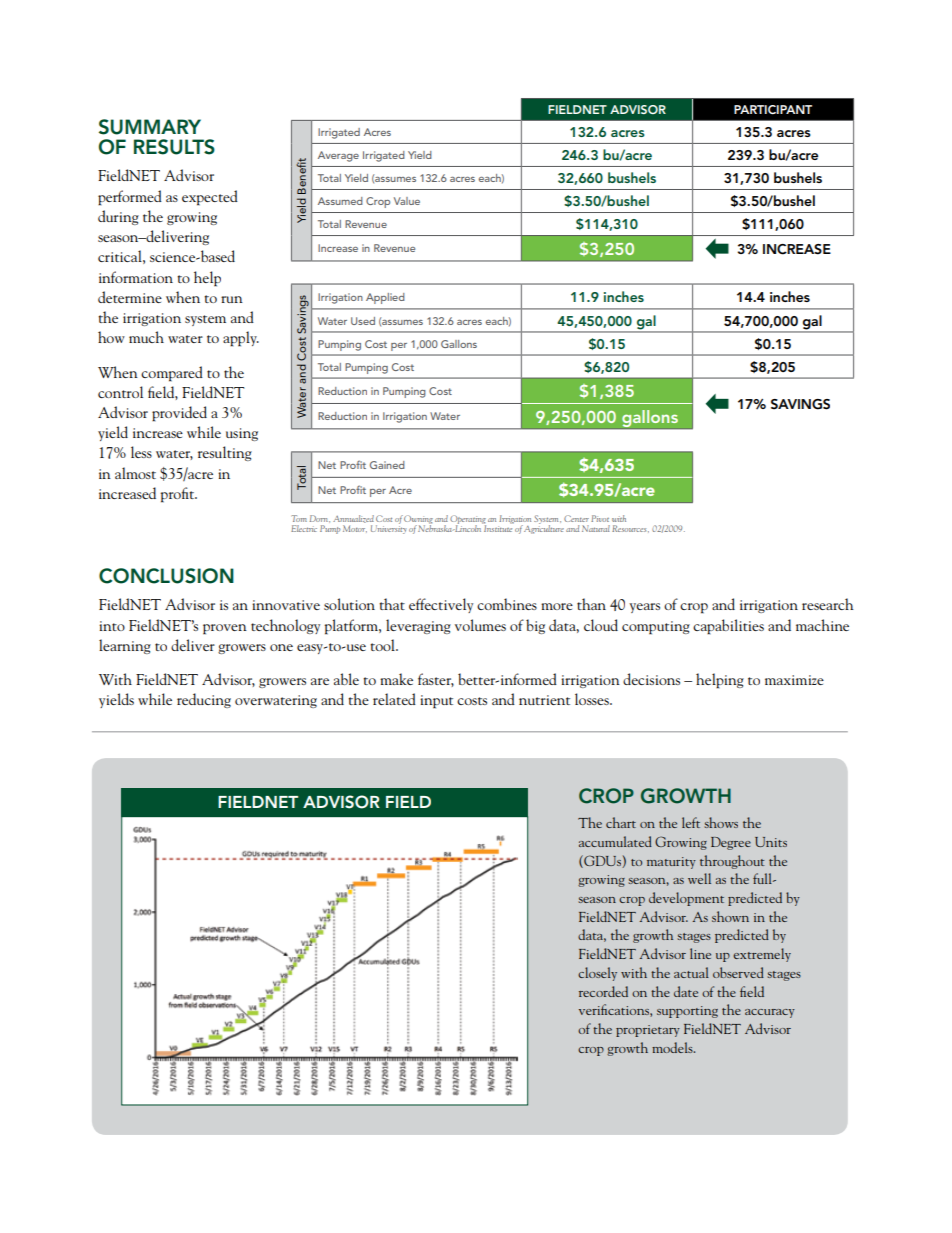  I want to click on compared, so click(172, 374).
